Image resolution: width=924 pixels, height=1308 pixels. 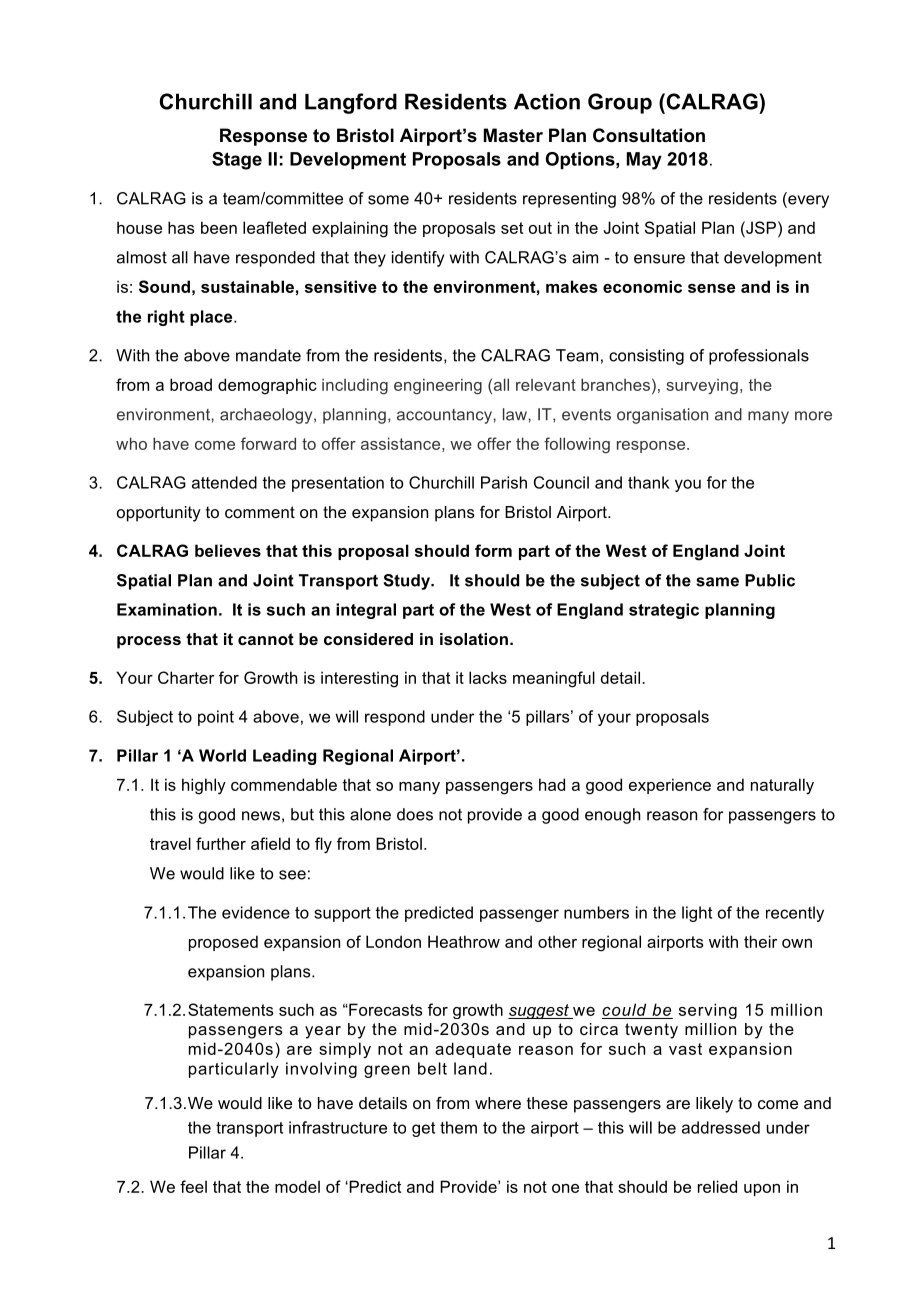 I want to click on engineering, so click(x=438, y=387).
